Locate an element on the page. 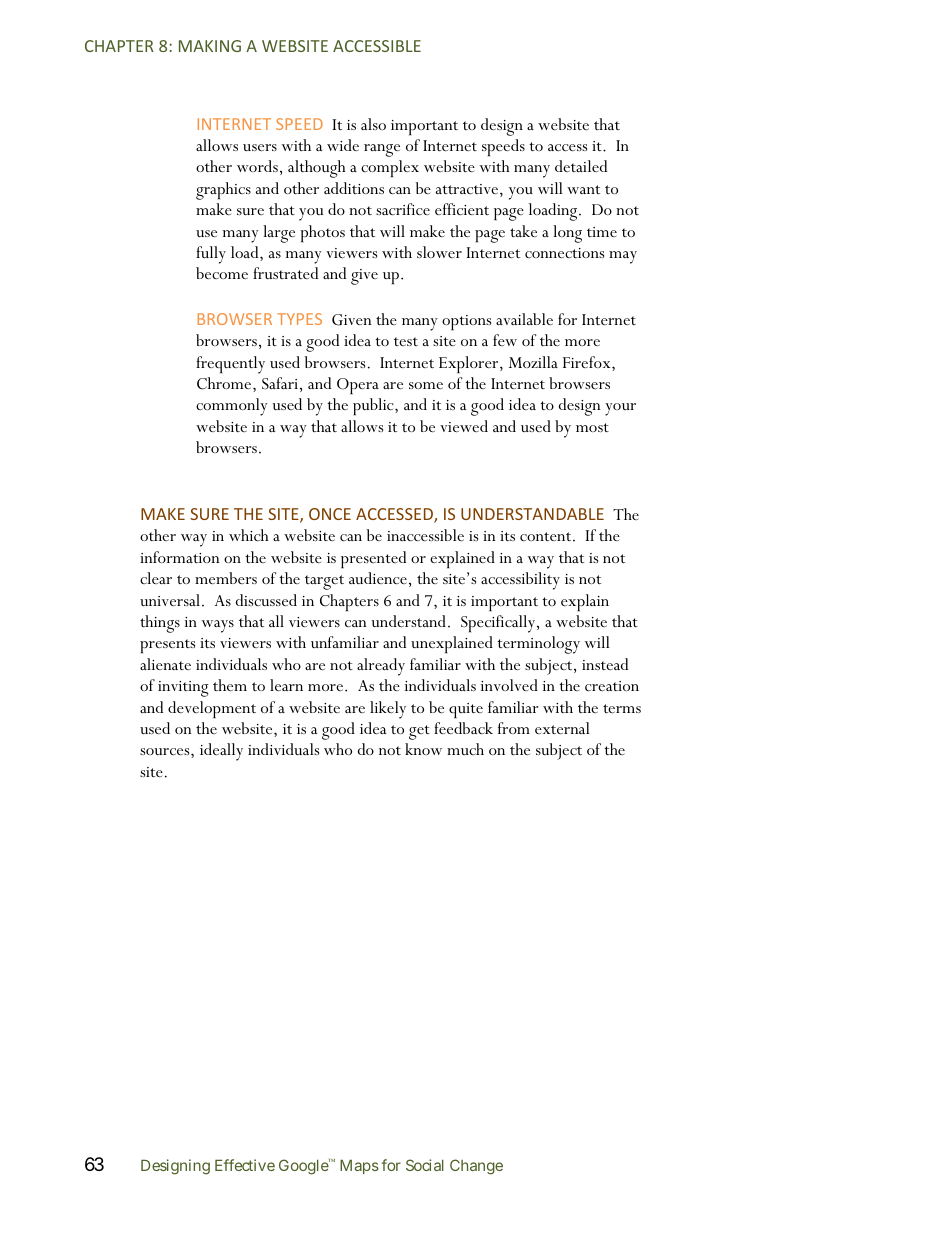 The image size is (952, 1233). content is located at coordinates (547, 537).
